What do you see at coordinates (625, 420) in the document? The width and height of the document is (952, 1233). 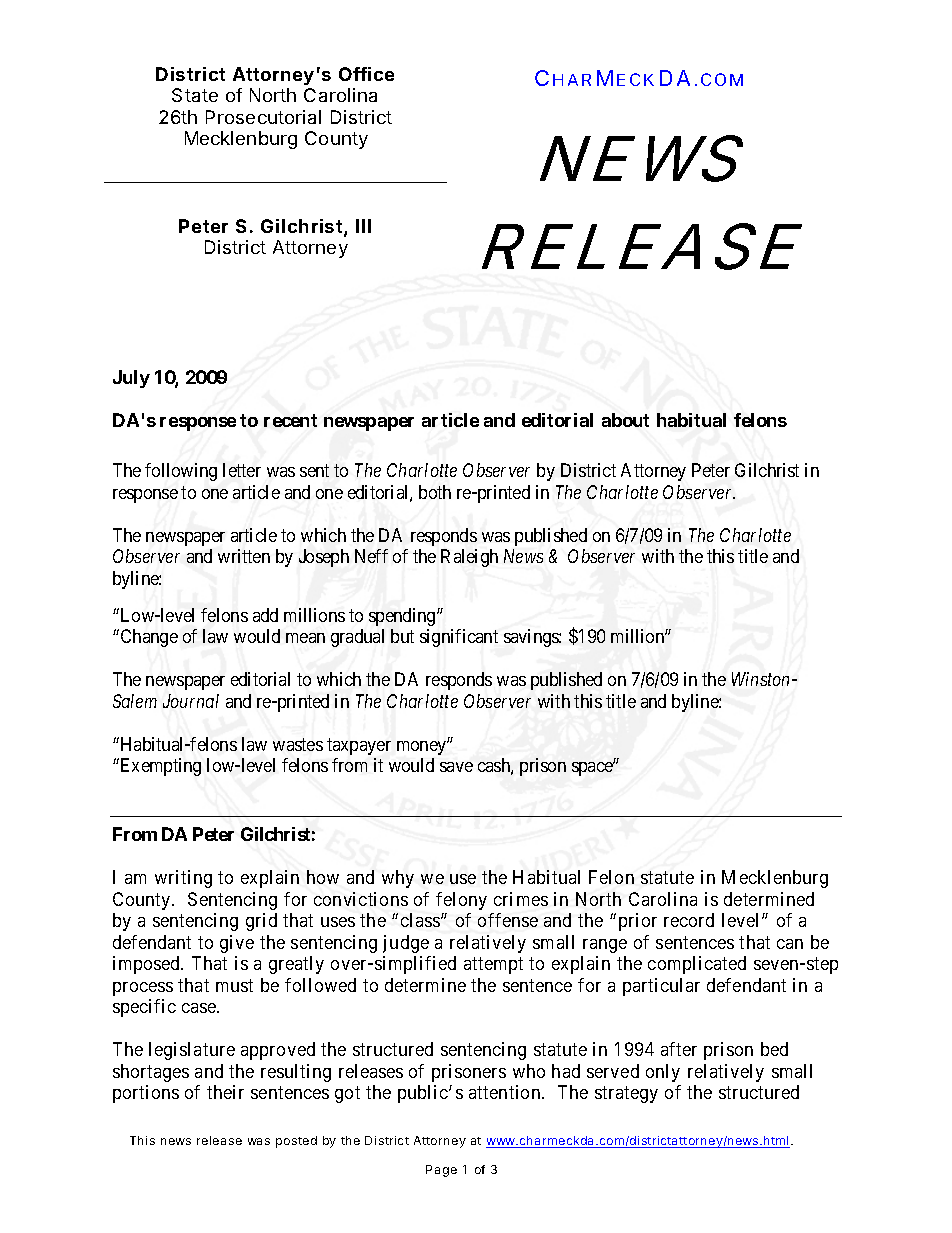 I see `about` at bounding box center [625, 420].
